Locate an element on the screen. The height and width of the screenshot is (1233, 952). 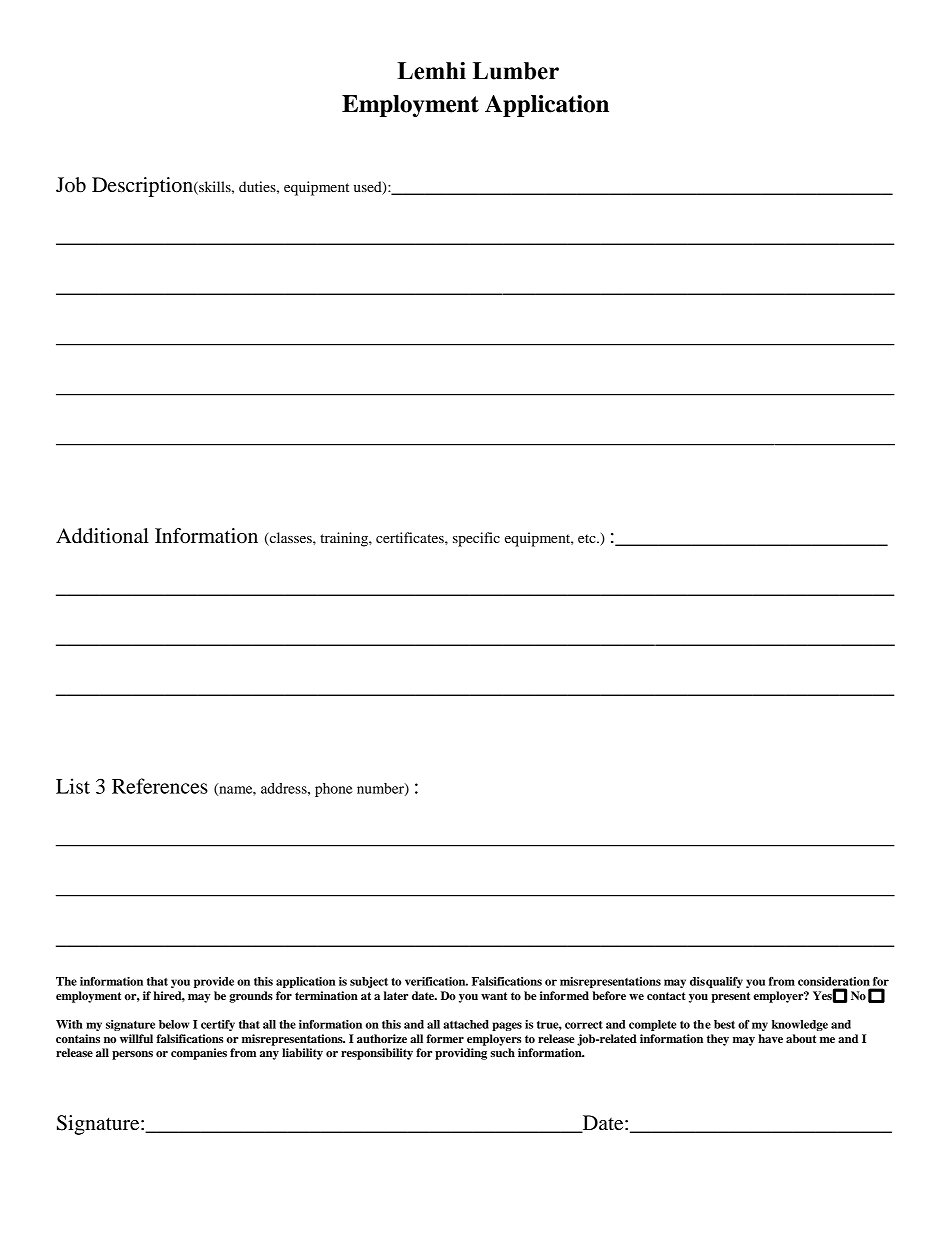
etc is located at coordinates (588, 538).
